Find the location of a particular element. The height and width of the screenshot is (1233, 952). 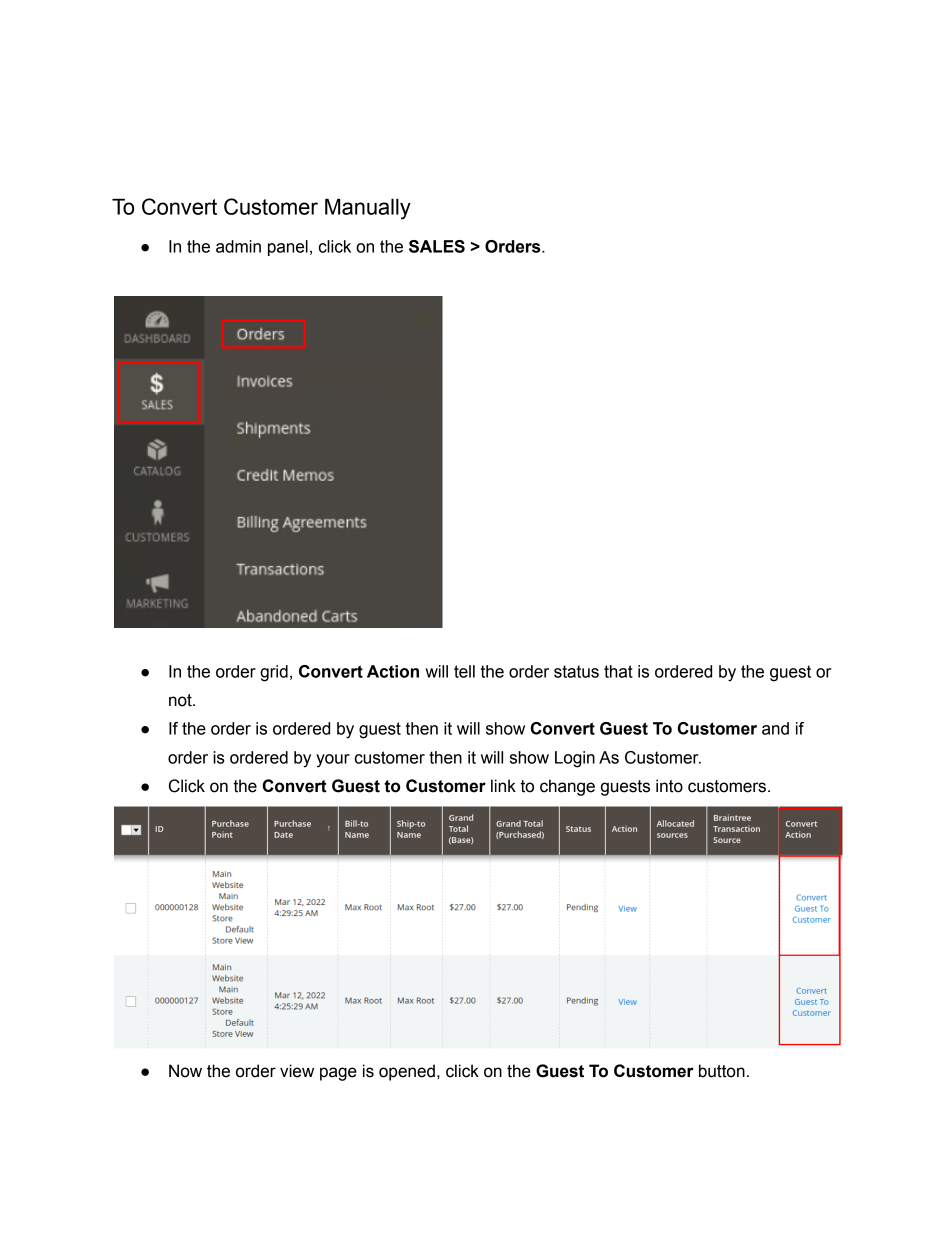

SALES is located at coordinates (437, 246).
